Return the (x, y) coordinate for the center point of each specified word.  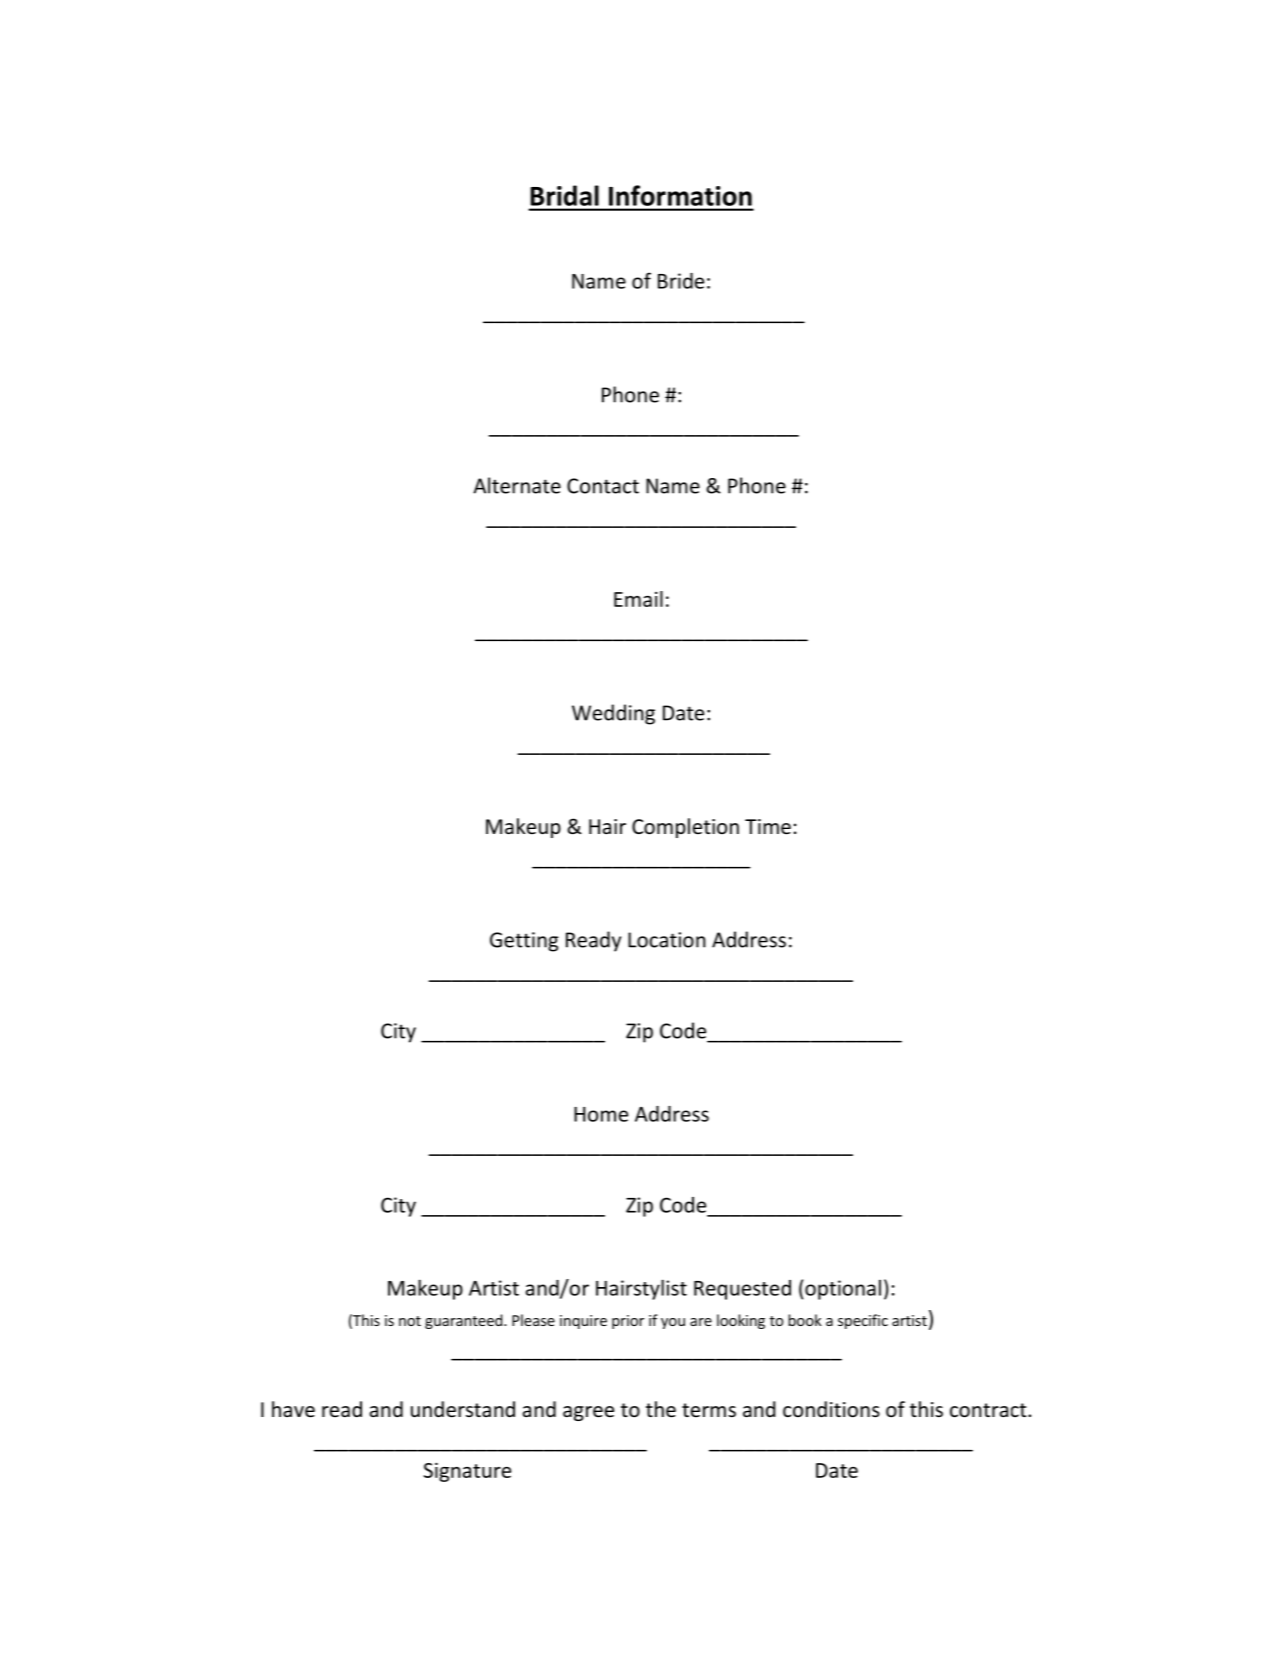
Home (601, 1114)
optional (843, 1290)
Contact (603, 486)
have (293, 1409)
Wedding (613, 714)
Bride (681, 281)
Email (638, 599)
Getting (524, 942)
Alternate (517, 485)
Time (768, 827)
